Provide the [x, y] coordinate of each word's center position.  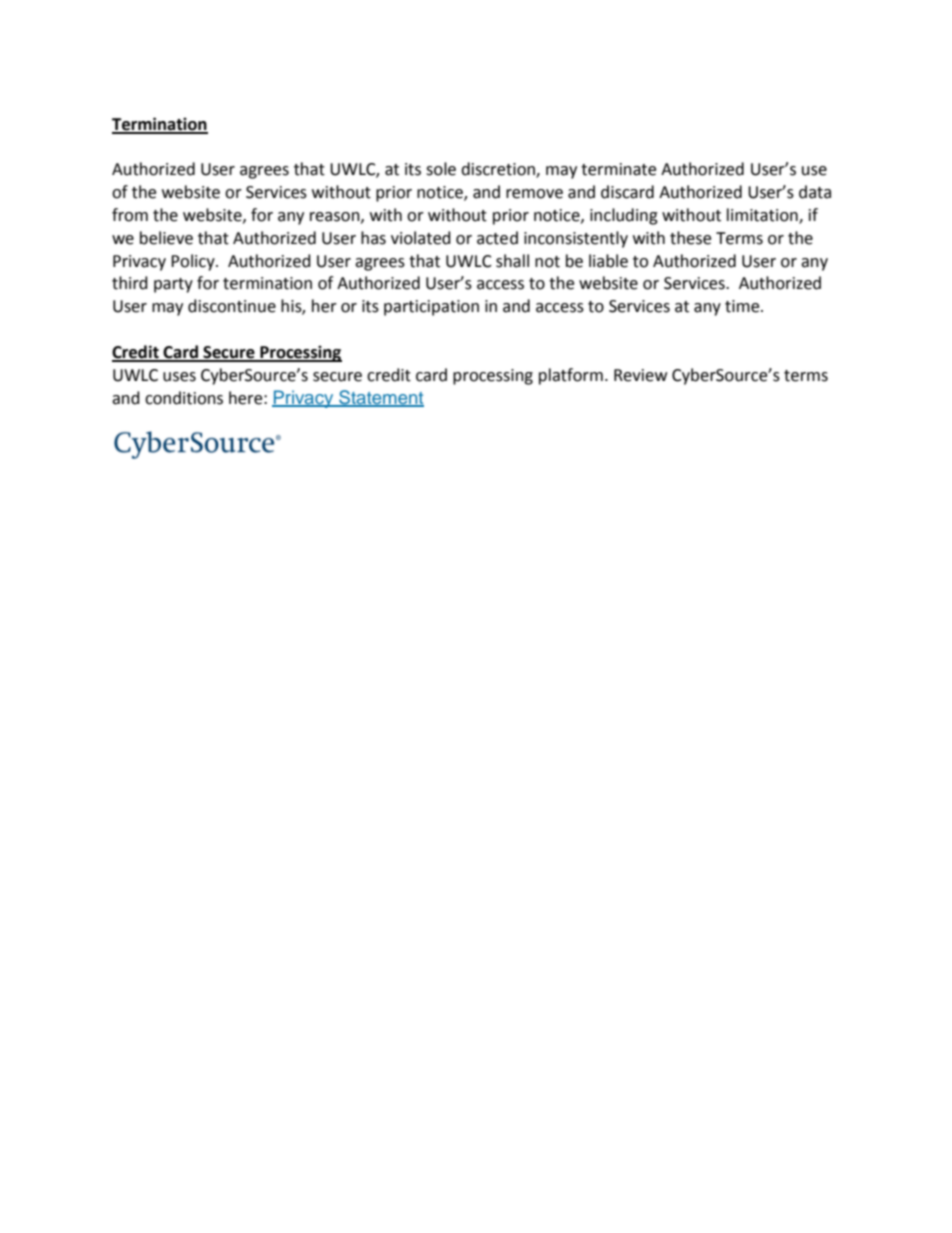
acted [497, 238]
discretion [499, 170]
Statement [380, 398]
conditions [184, 398]
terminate [618, 169]
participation [431, 308]
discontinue [232, 306]
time [743, 306]
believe [166, 238]
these [690, 238]
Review [640, 375]
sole [441, 169]
